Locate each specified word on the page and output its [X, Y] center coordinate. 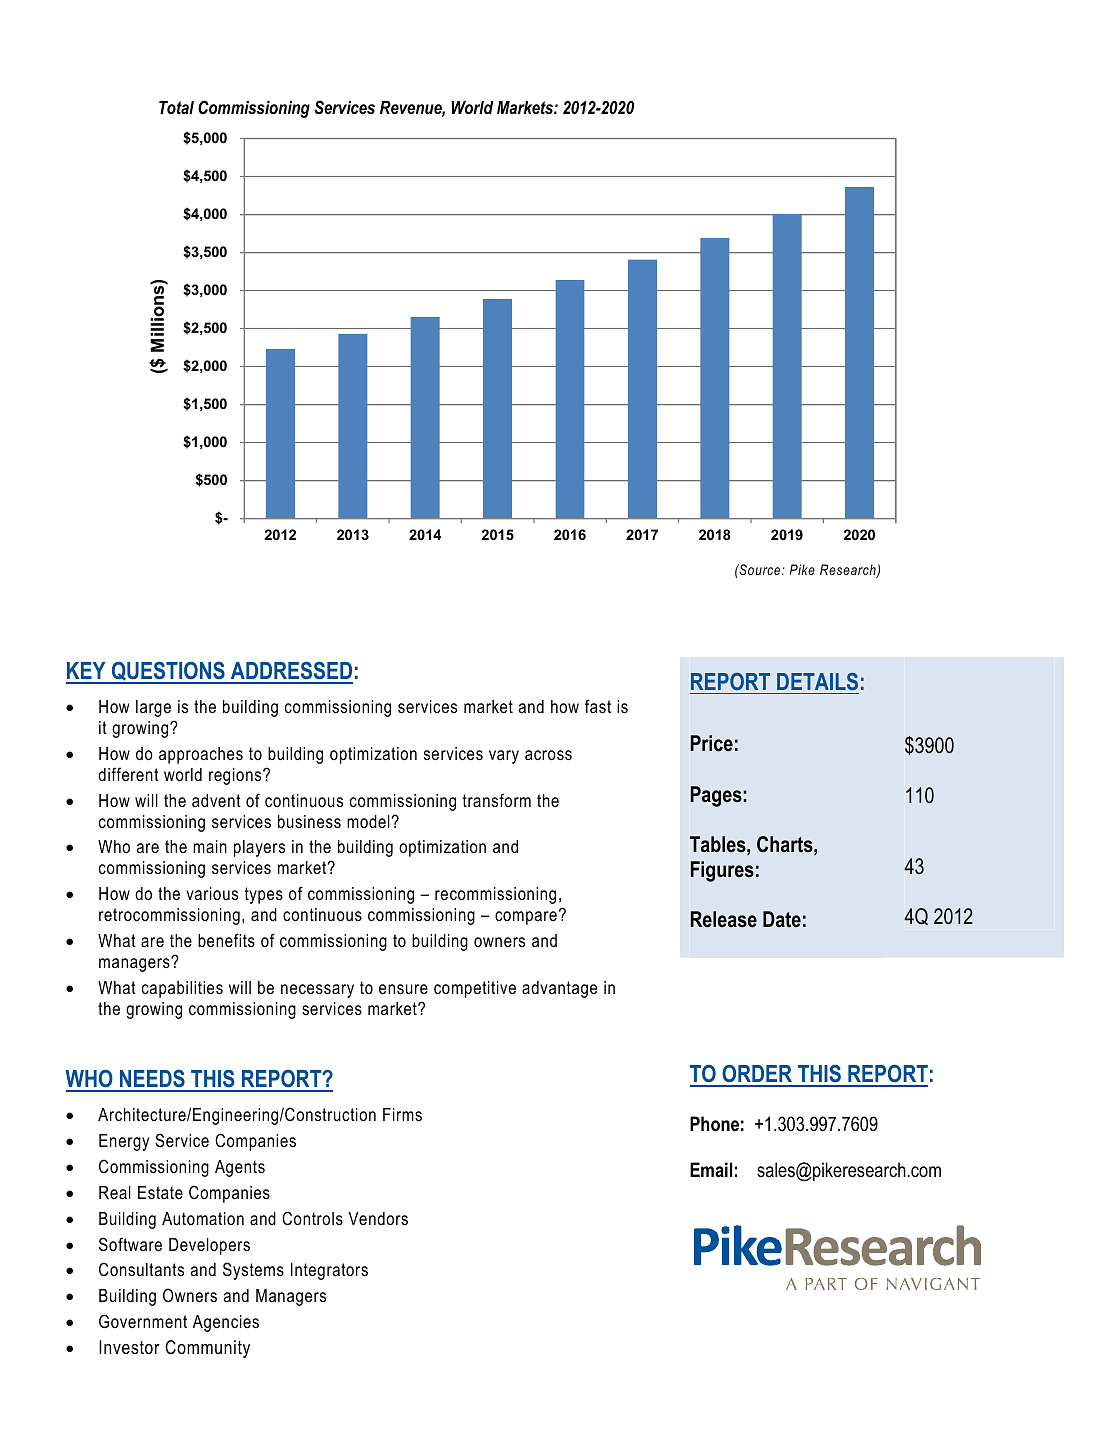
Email [711, 1170]
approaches [201, 755]
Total [176, 107]
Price [712, 743]
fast [598, 706]
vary [504, 757]
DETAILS [817, 681]
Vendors [378, 1219]
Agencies [226, 1323]
